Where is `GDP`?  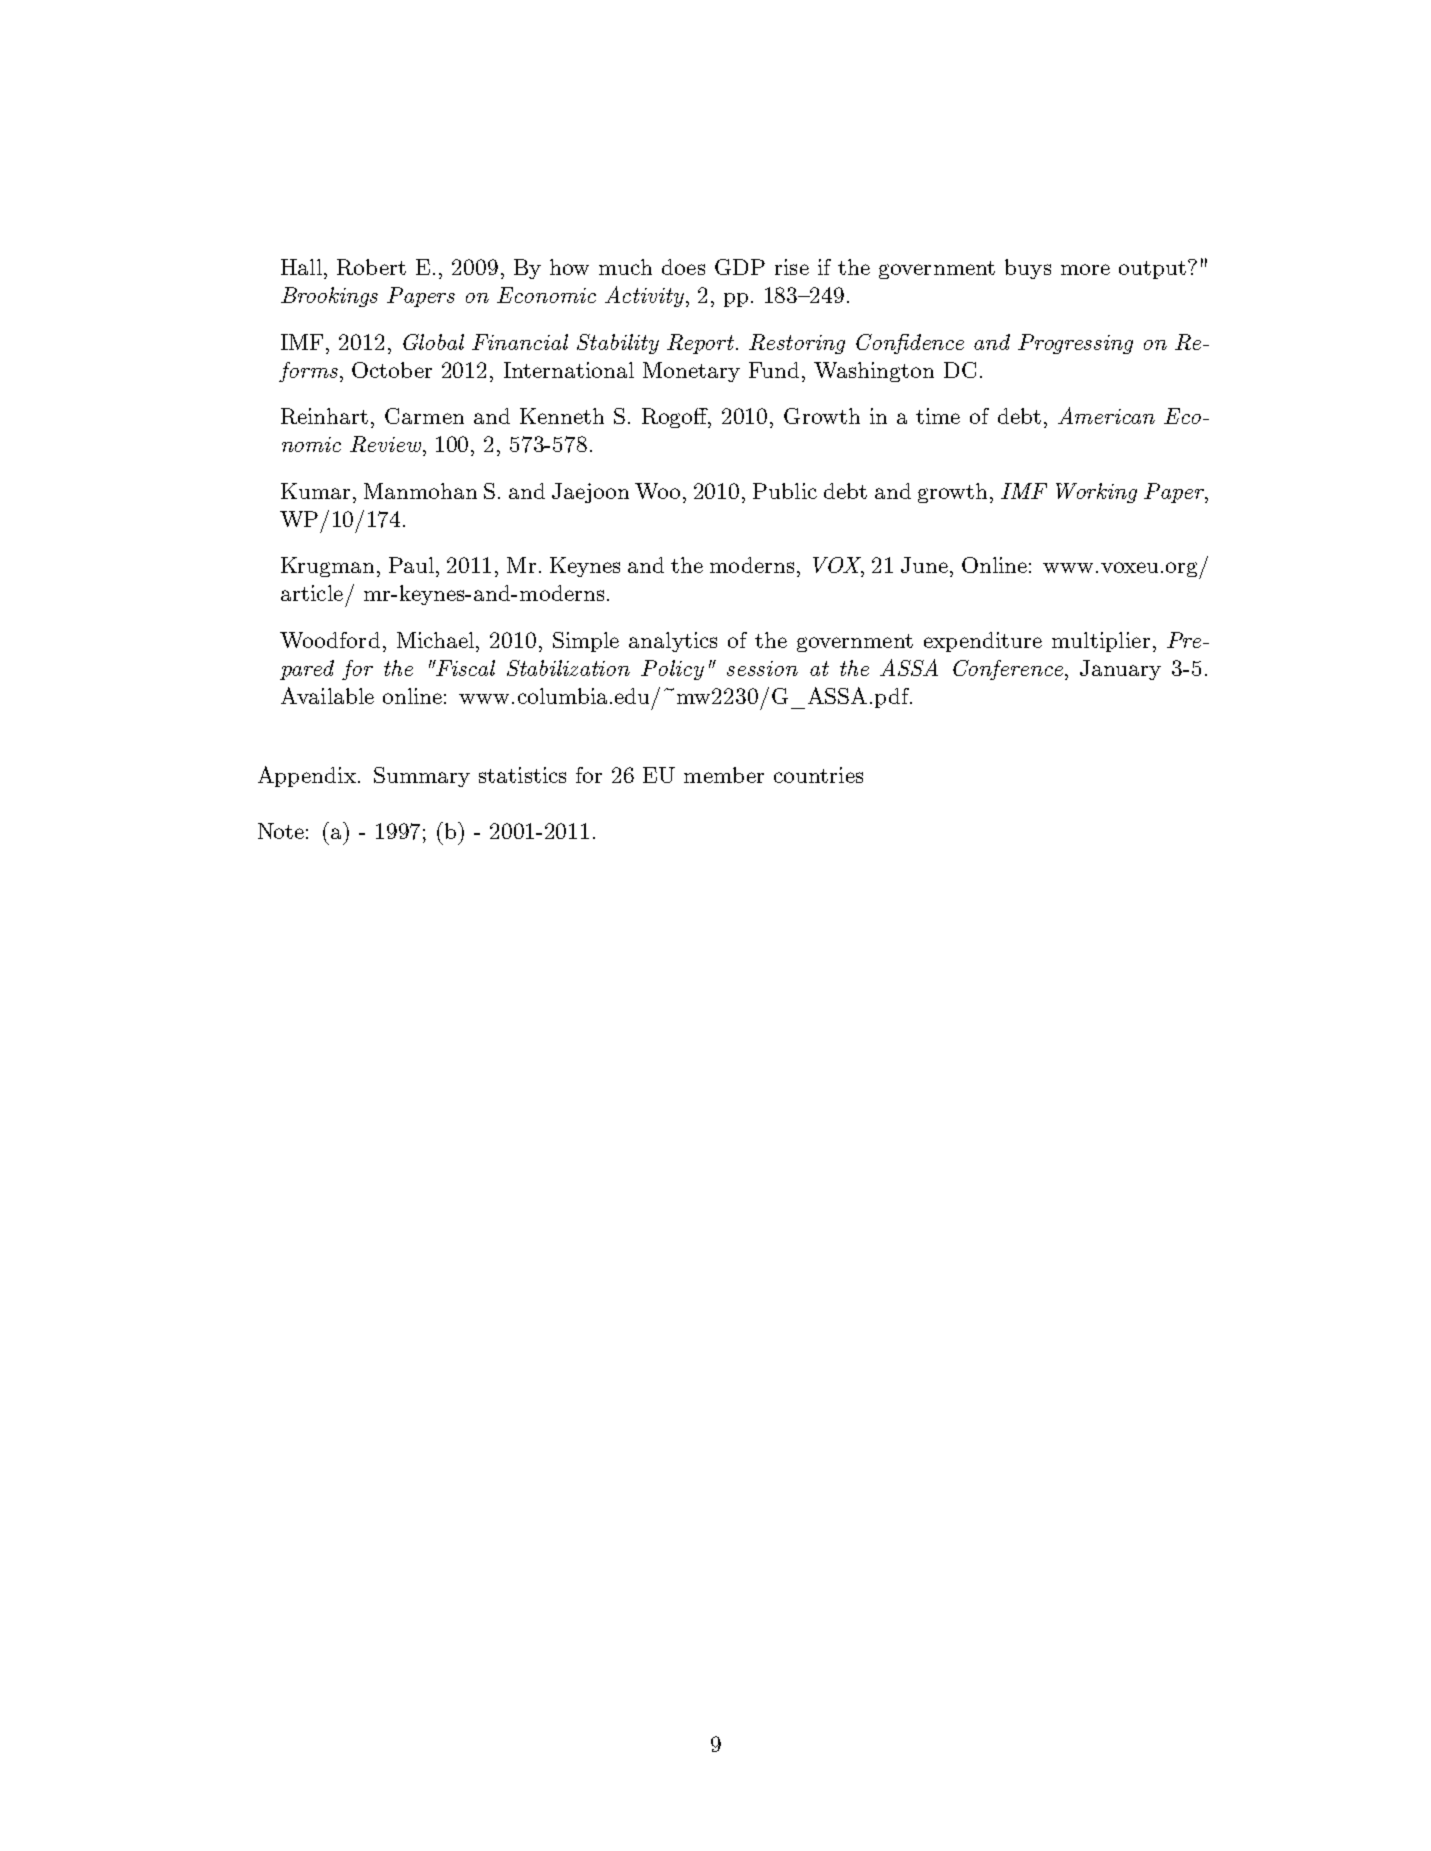
GDP is located at coordinates (740, 267).
